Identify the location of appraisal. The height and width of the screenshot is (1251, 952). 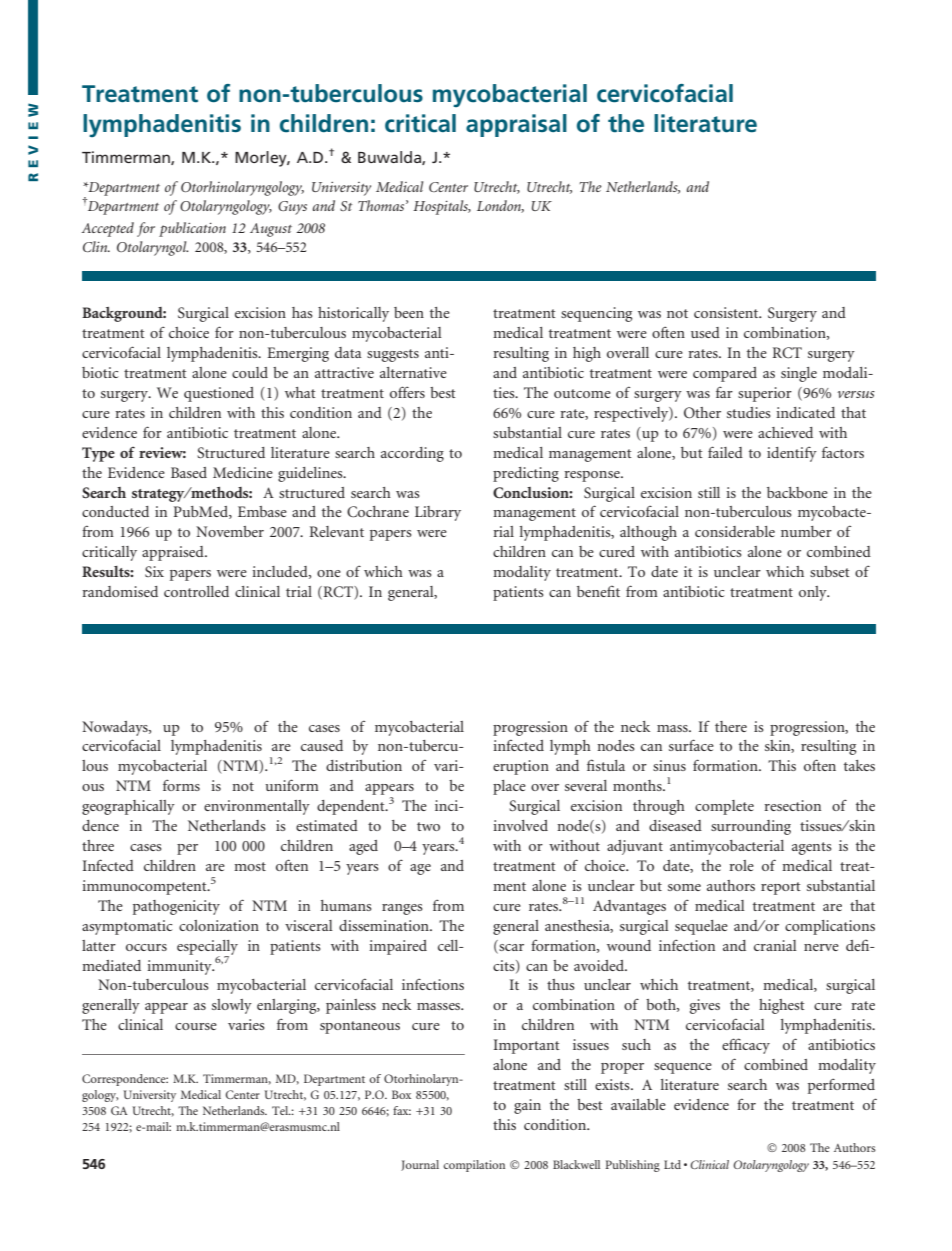
(516, 125).
